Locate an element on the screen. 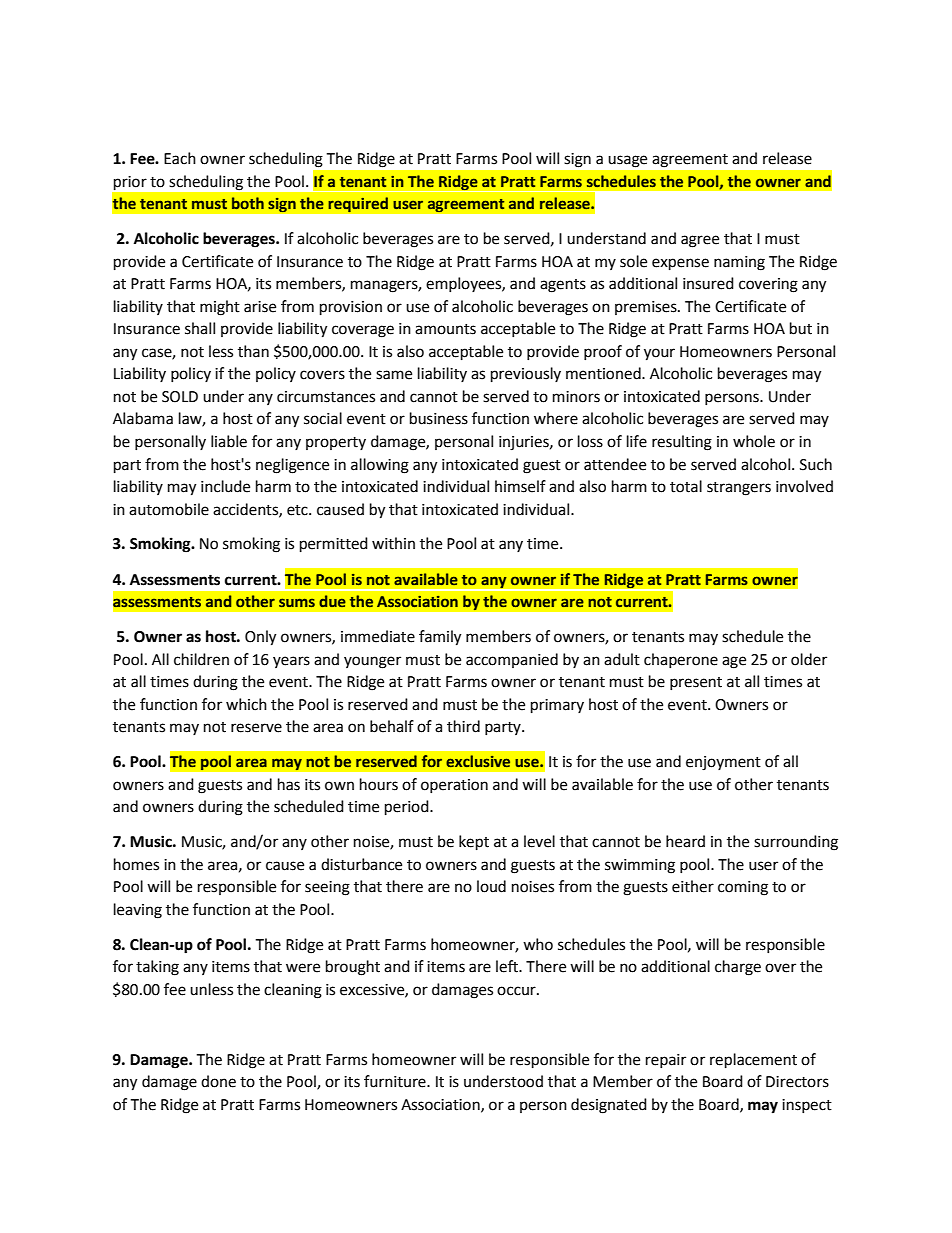  furniture is located at coordinates (396, 1081).
